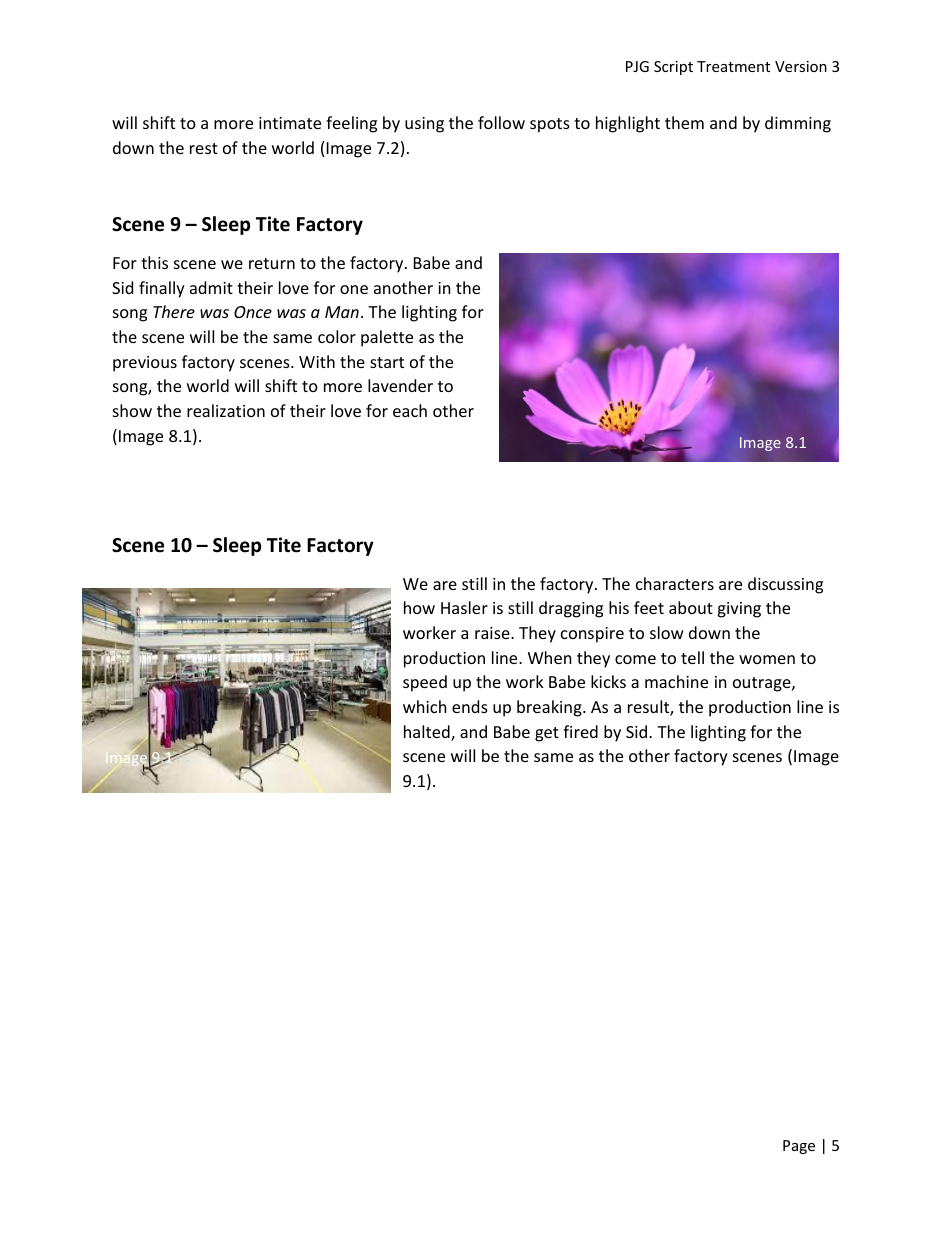  Describe the element at coordinates (387, 362) in the screenshot. I see `start` at that location.
